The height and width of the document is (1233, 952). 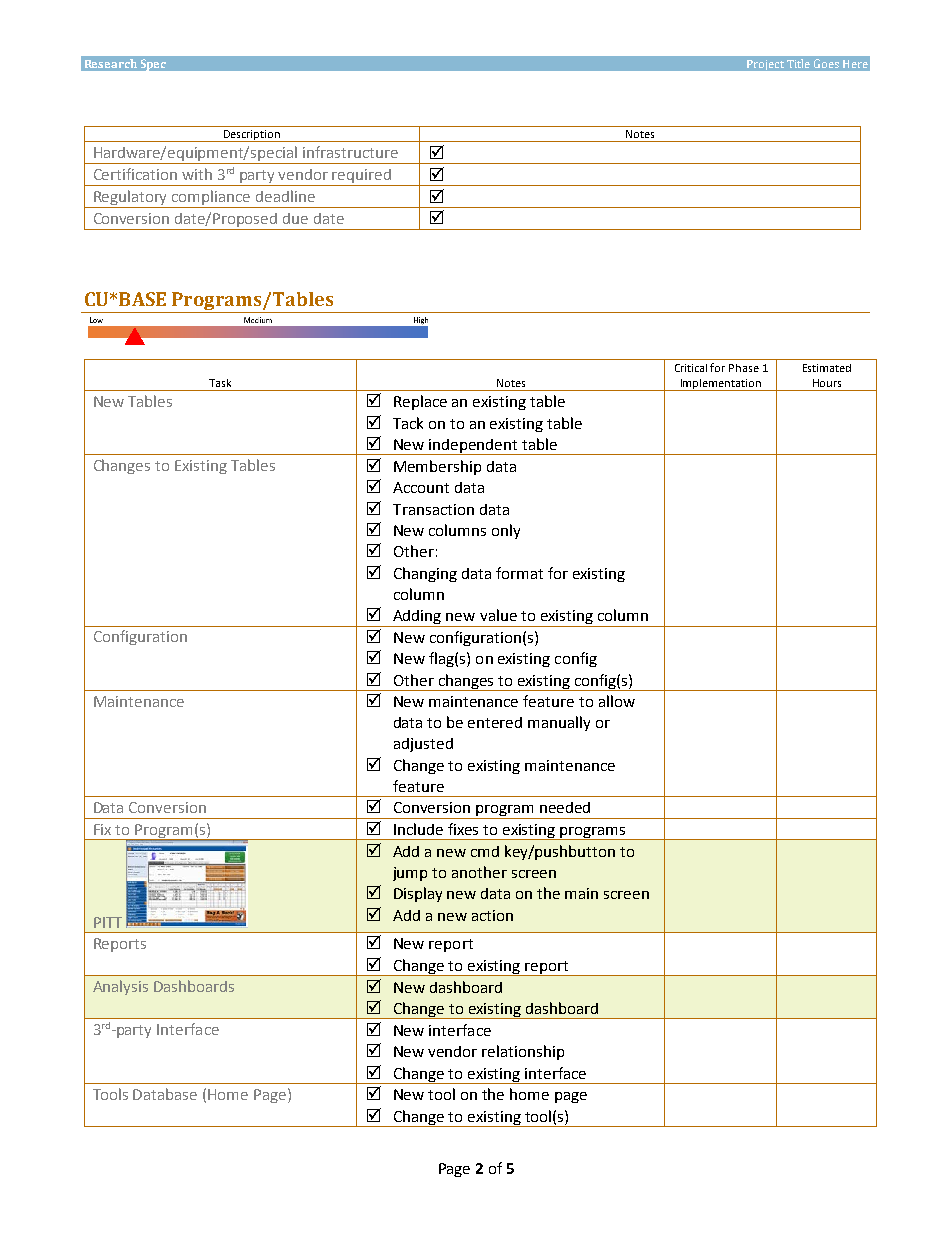 I want to click on with, so click(x=197, y=174).
